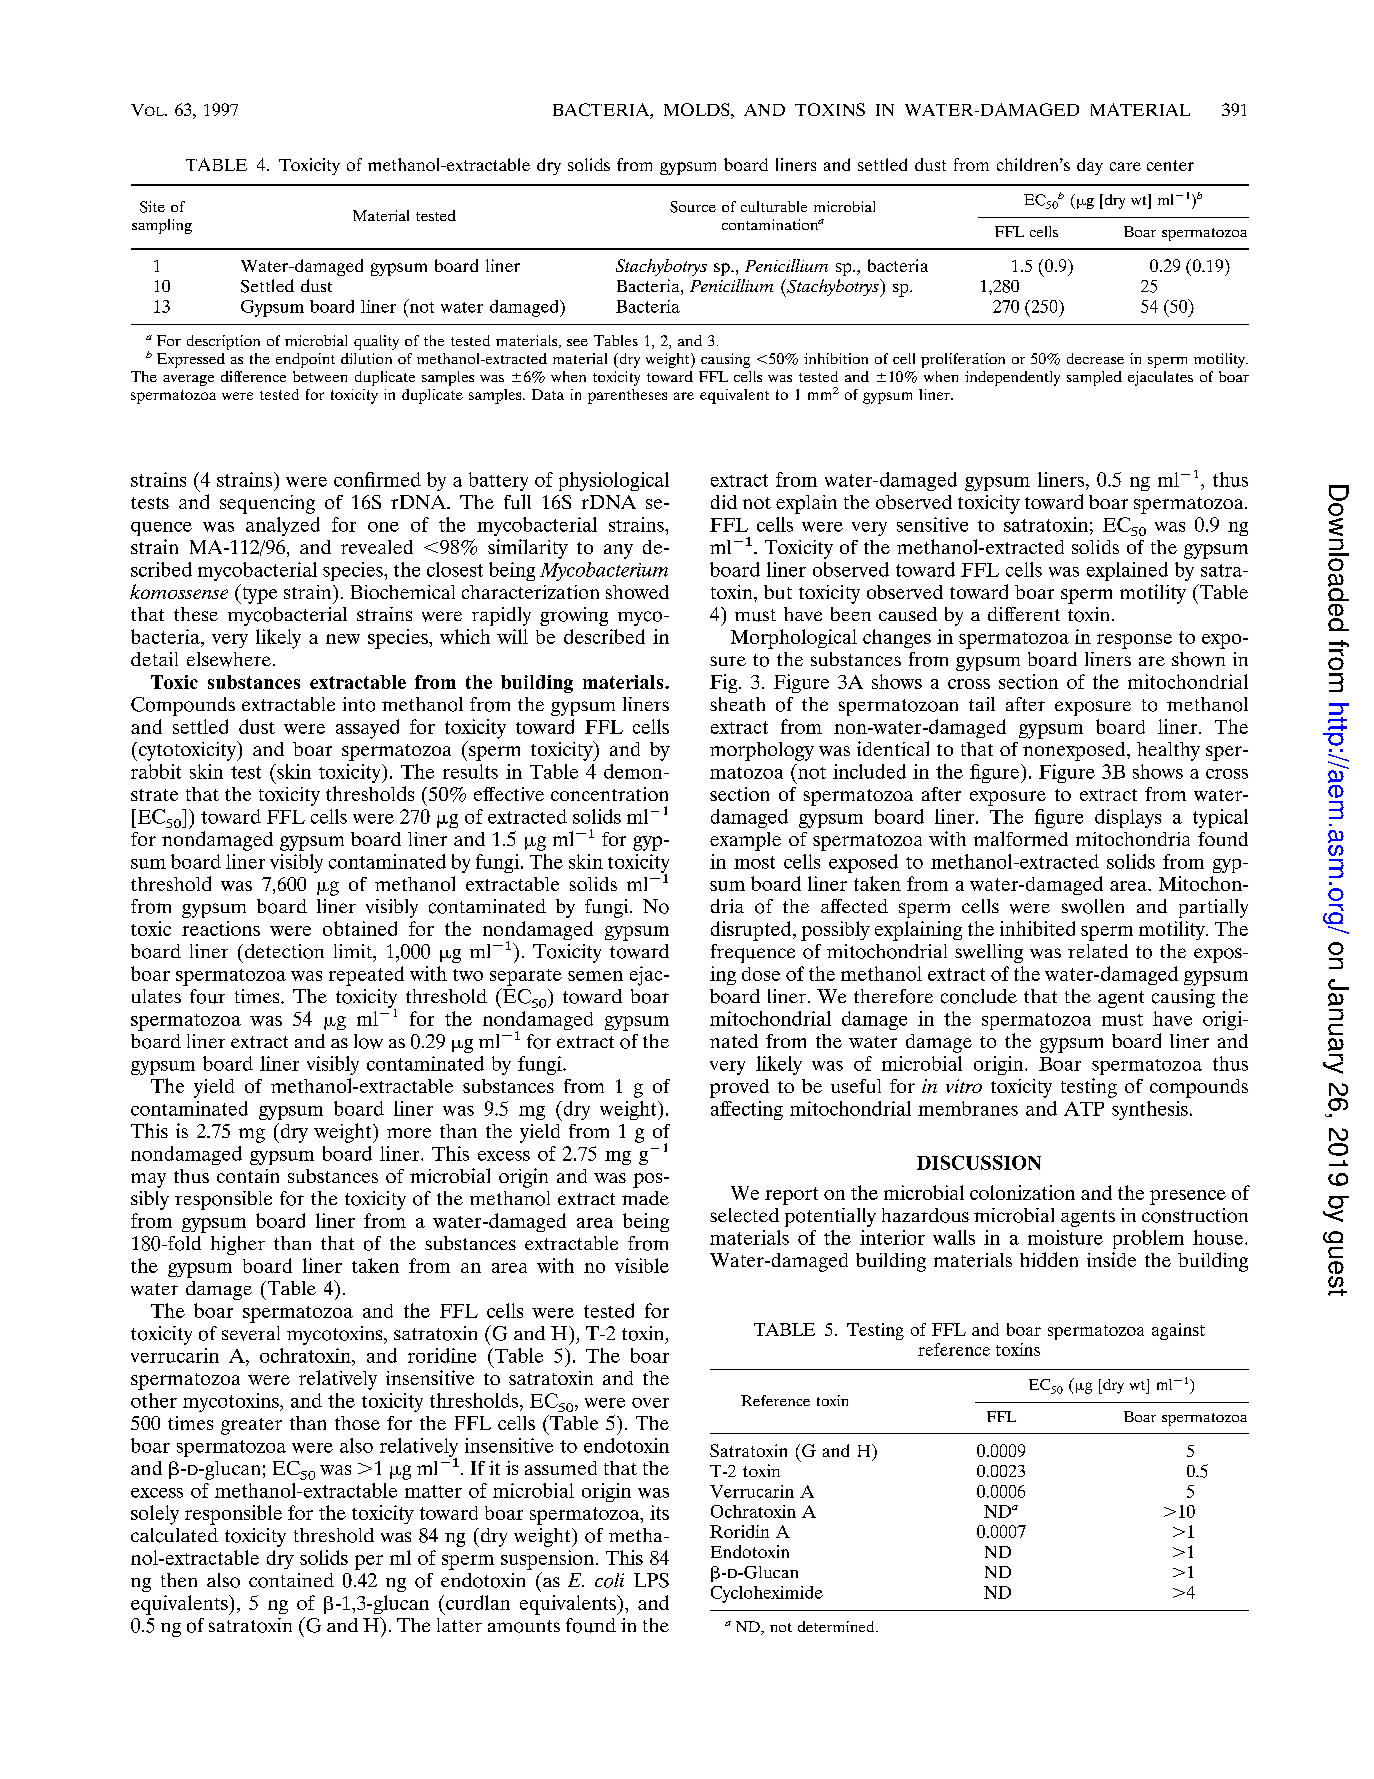  Describe the element at coordinates (179, 1580) in the document. I see `then` at that location.
